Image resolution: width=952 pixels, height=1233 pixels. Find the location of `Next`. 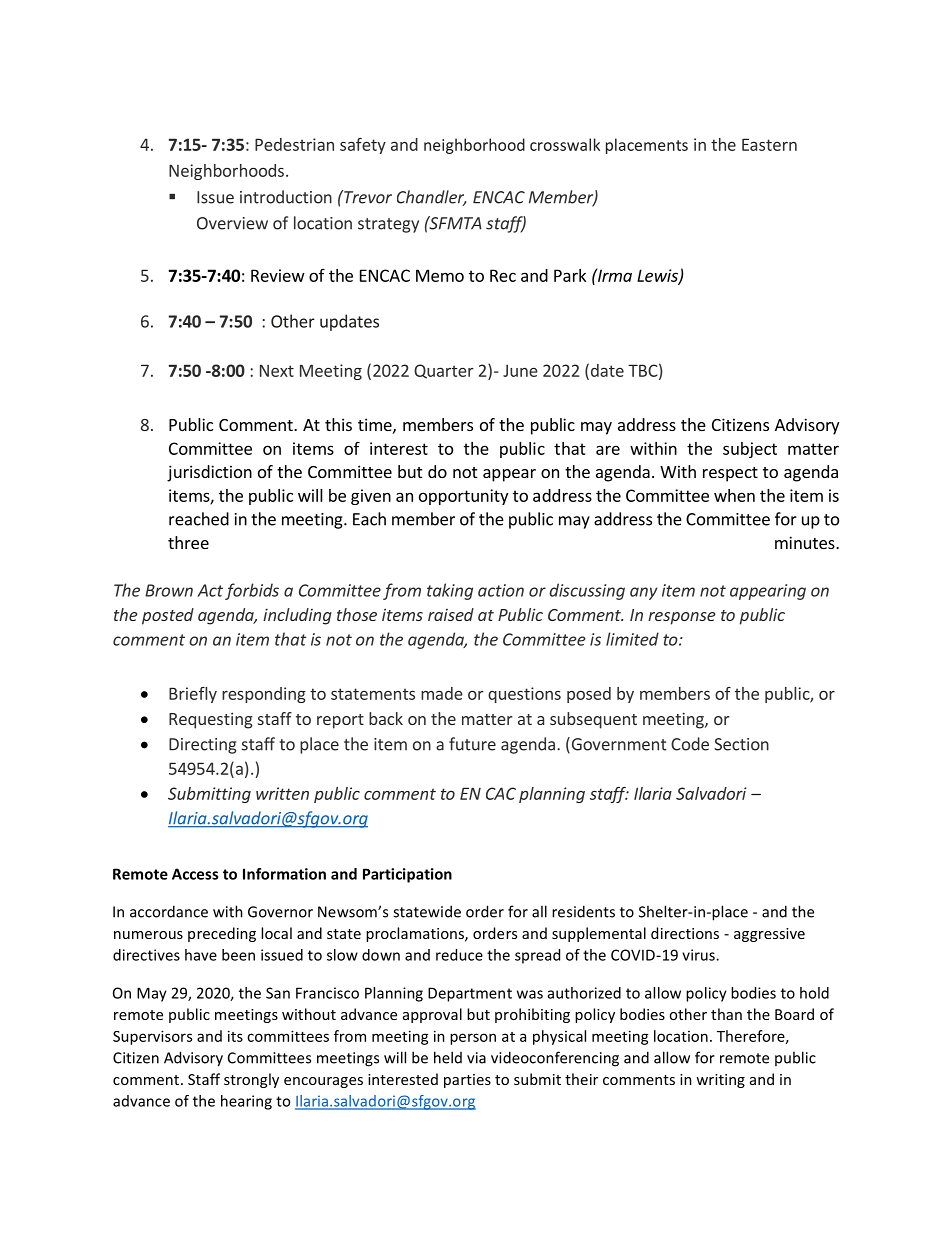

Next is located at coordinates (277, 371).
